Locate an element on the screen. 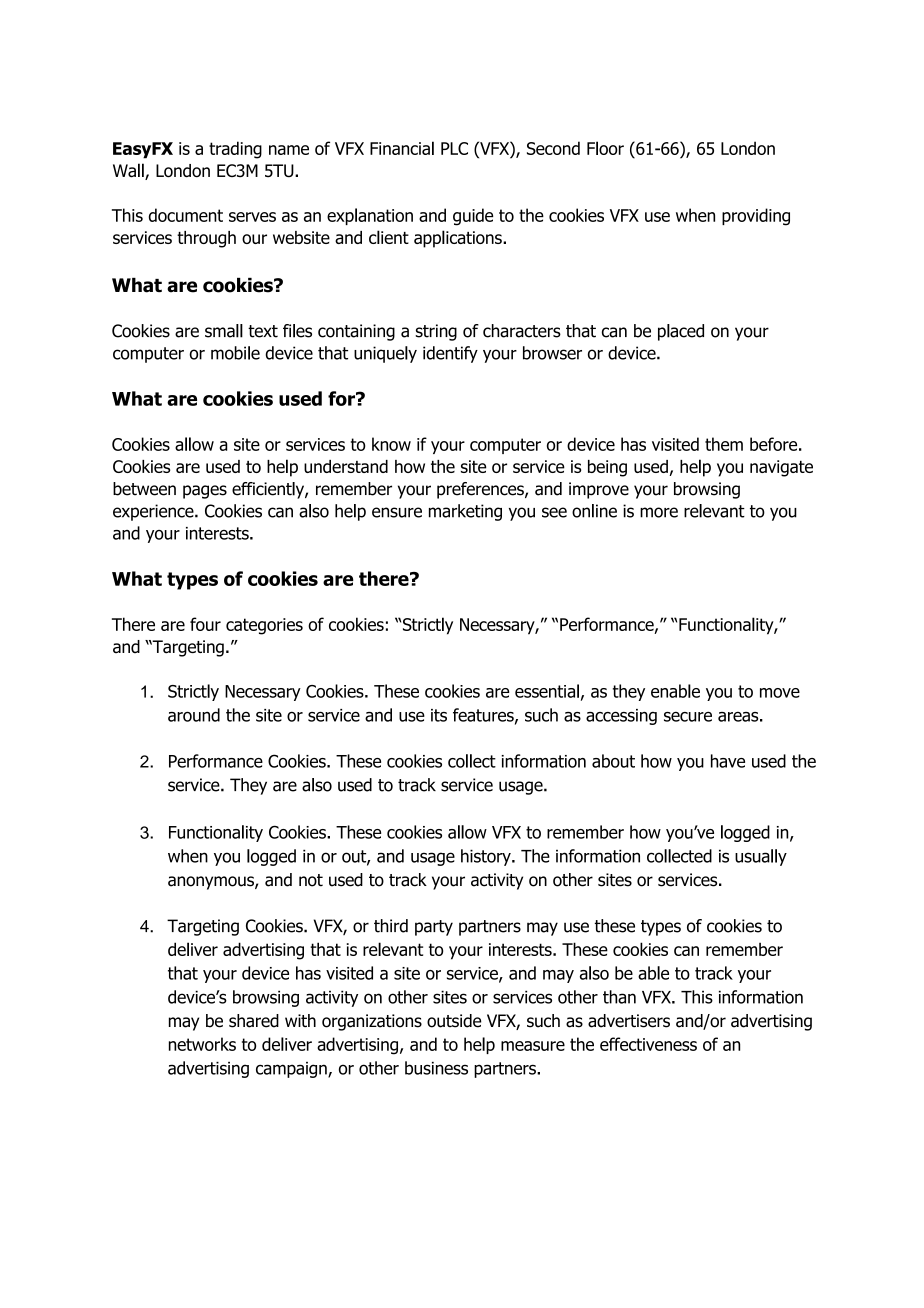 This screenshot has height=1308, width=924. marketing is located at coordinates (465, 512).
